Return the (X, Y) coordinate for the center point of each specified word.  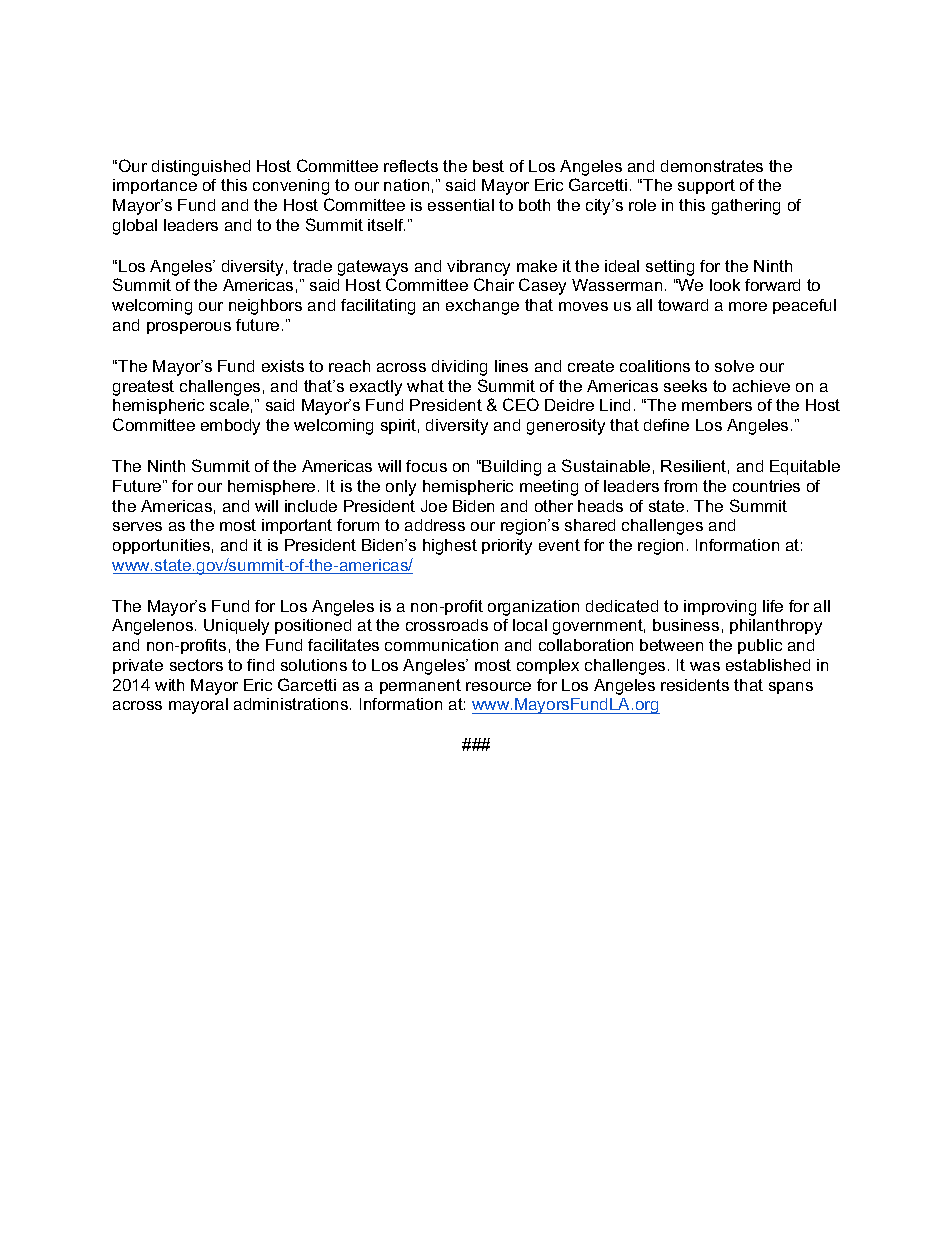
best (488, 166)
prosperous (189, 328)
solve (734, 366)
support (706, 186)
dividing (459, 368)
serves (137, 526)
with (169, 685)
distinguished (201, 168)
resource (498, 686)
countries (766, 486)
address (435, 525)
